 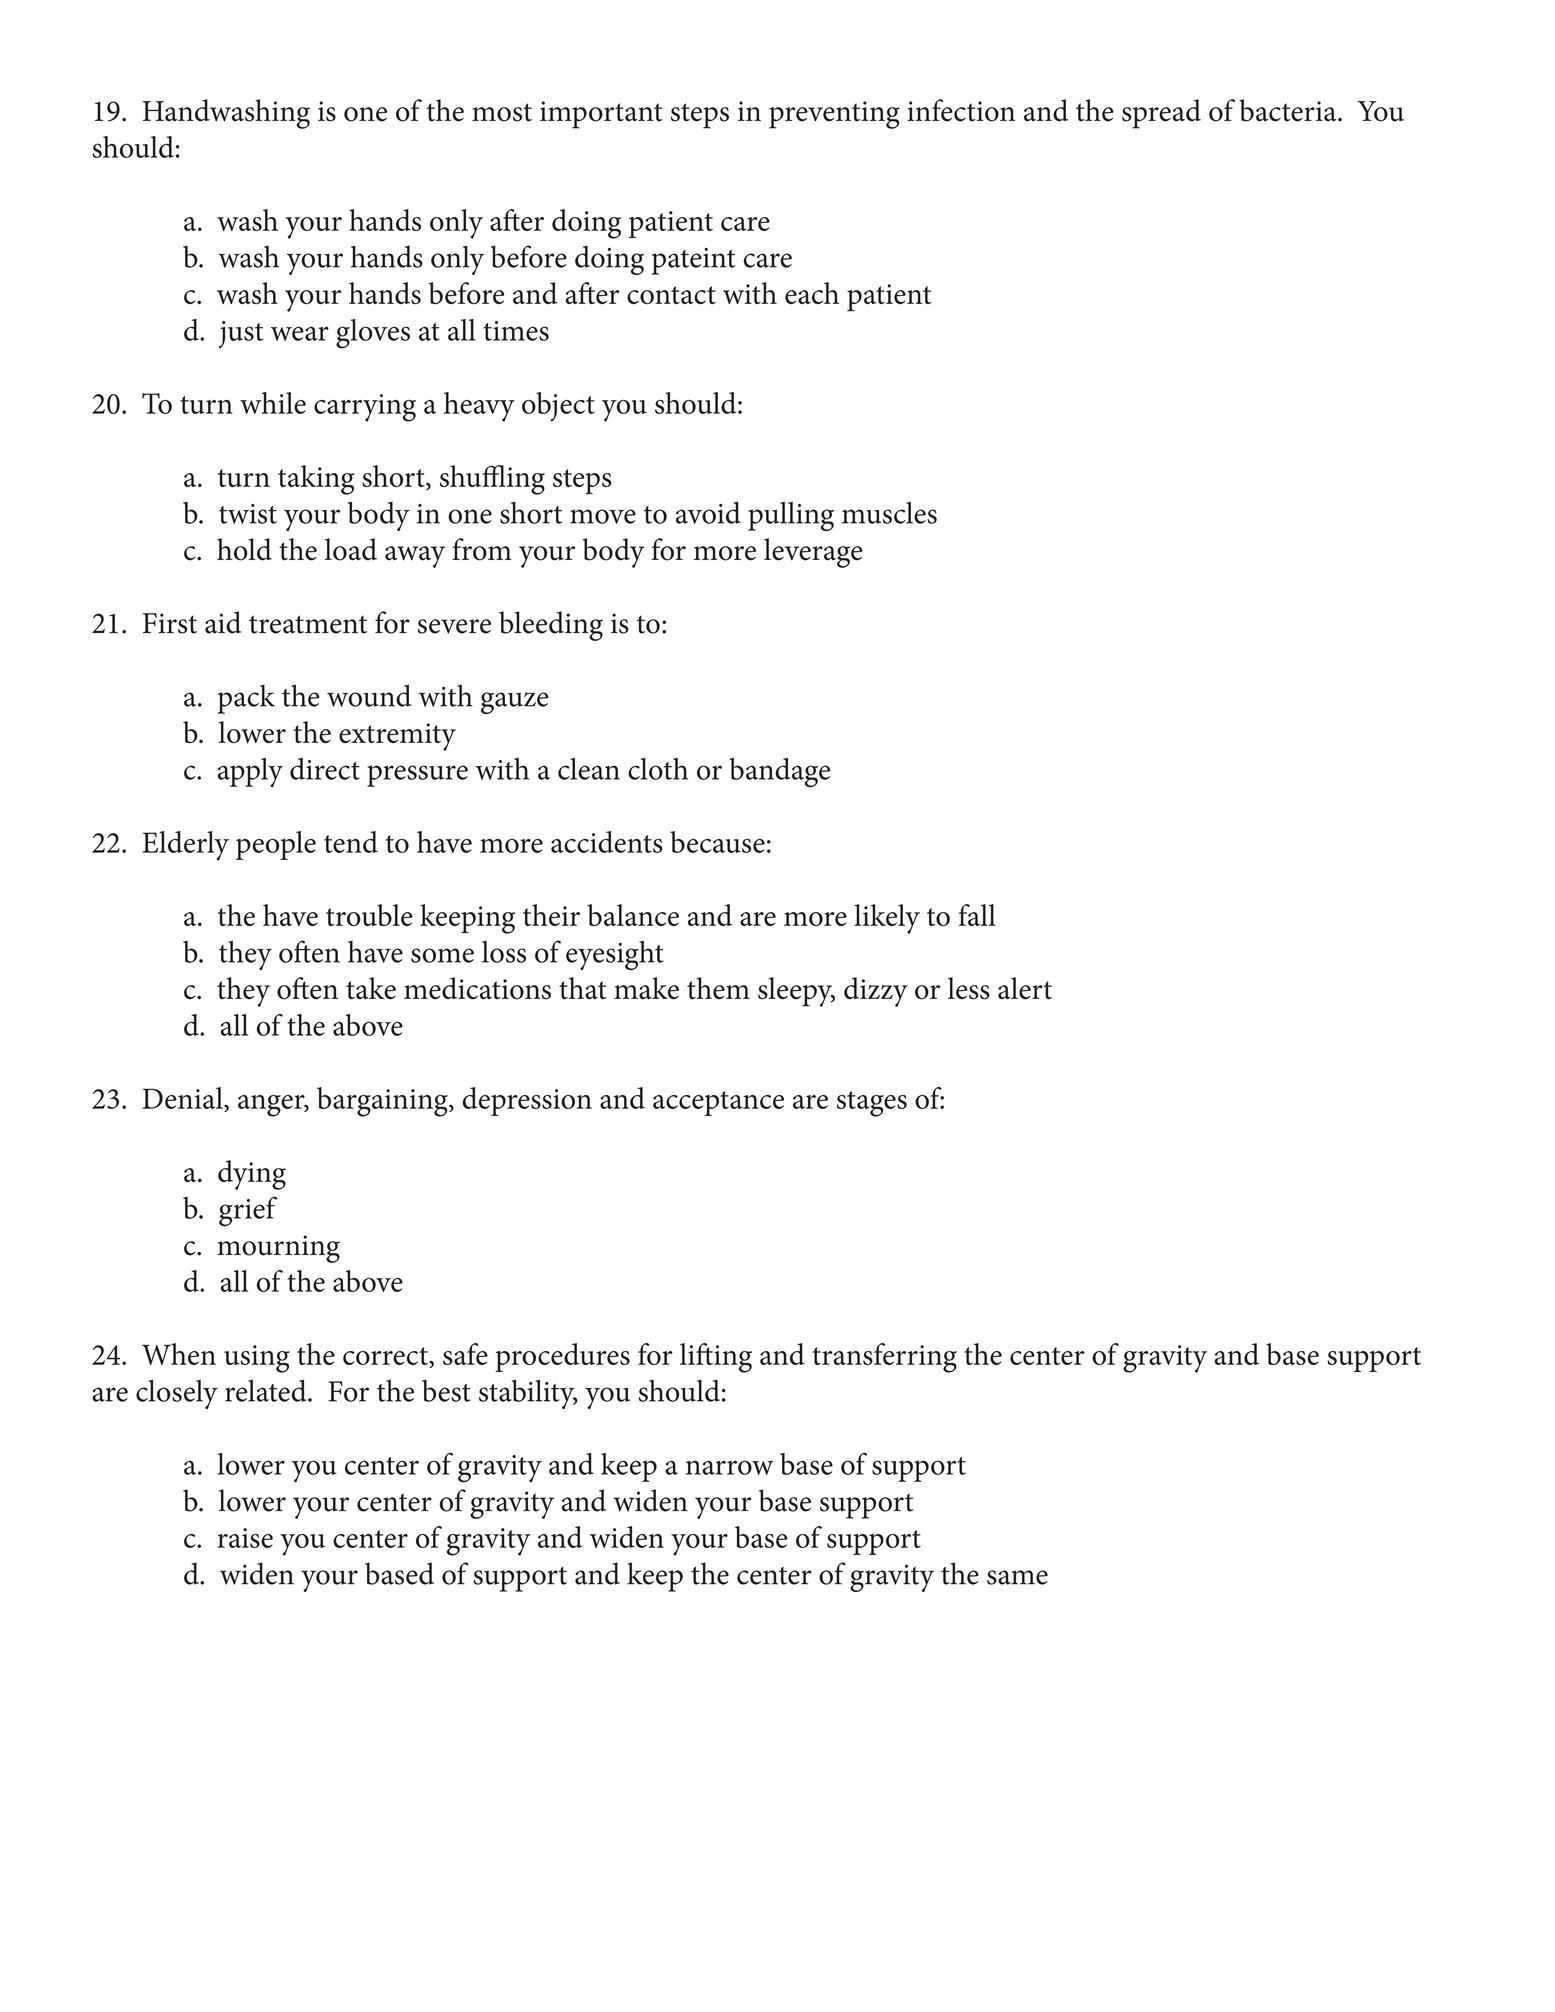 What do you see at coordinates (502, 112) in the document?
I see `most` at bounding box center [502, 112].
